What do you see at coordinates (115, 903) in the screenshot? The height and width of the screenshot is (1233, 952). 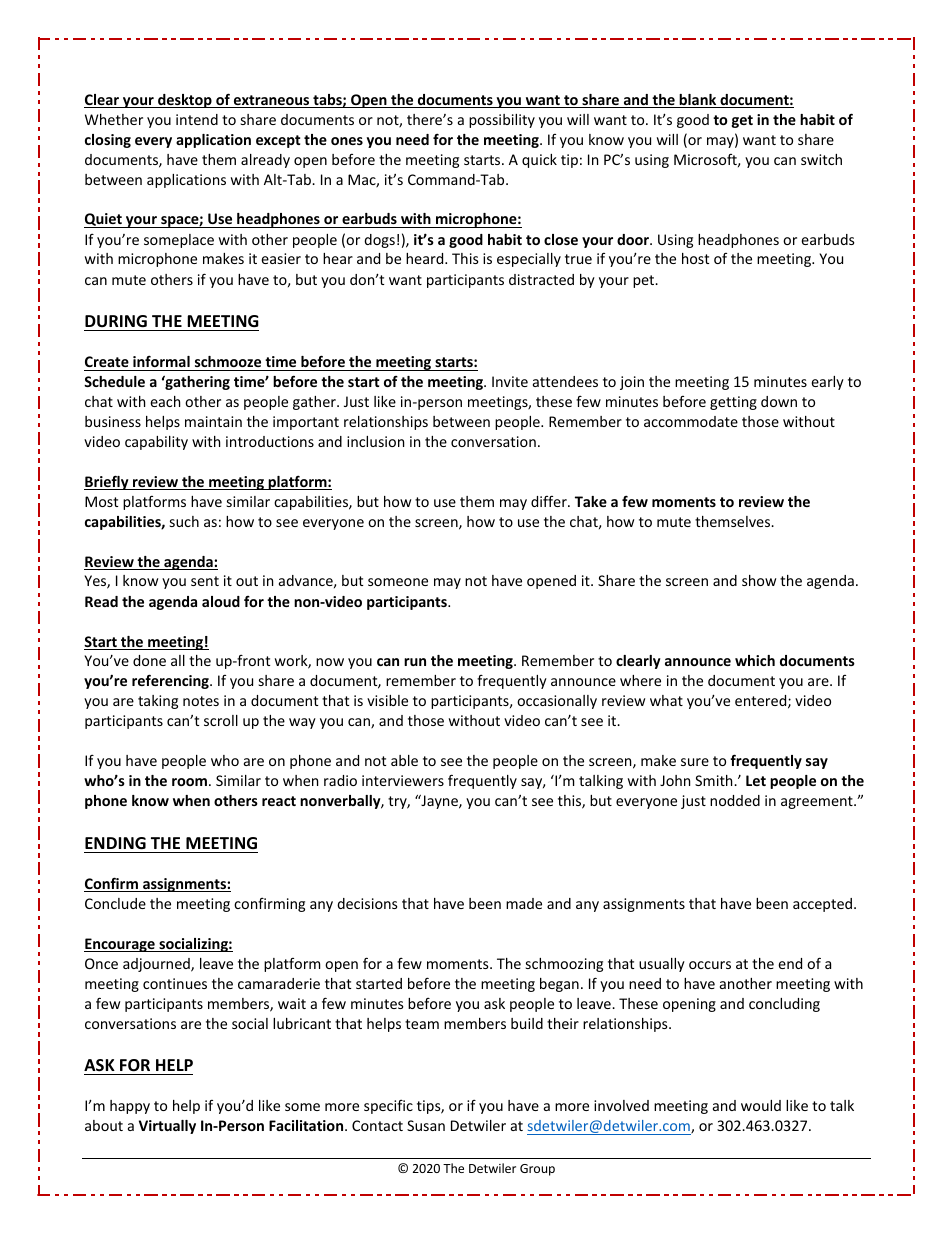 I see `Conclude` at bounding box center [115, 903].
